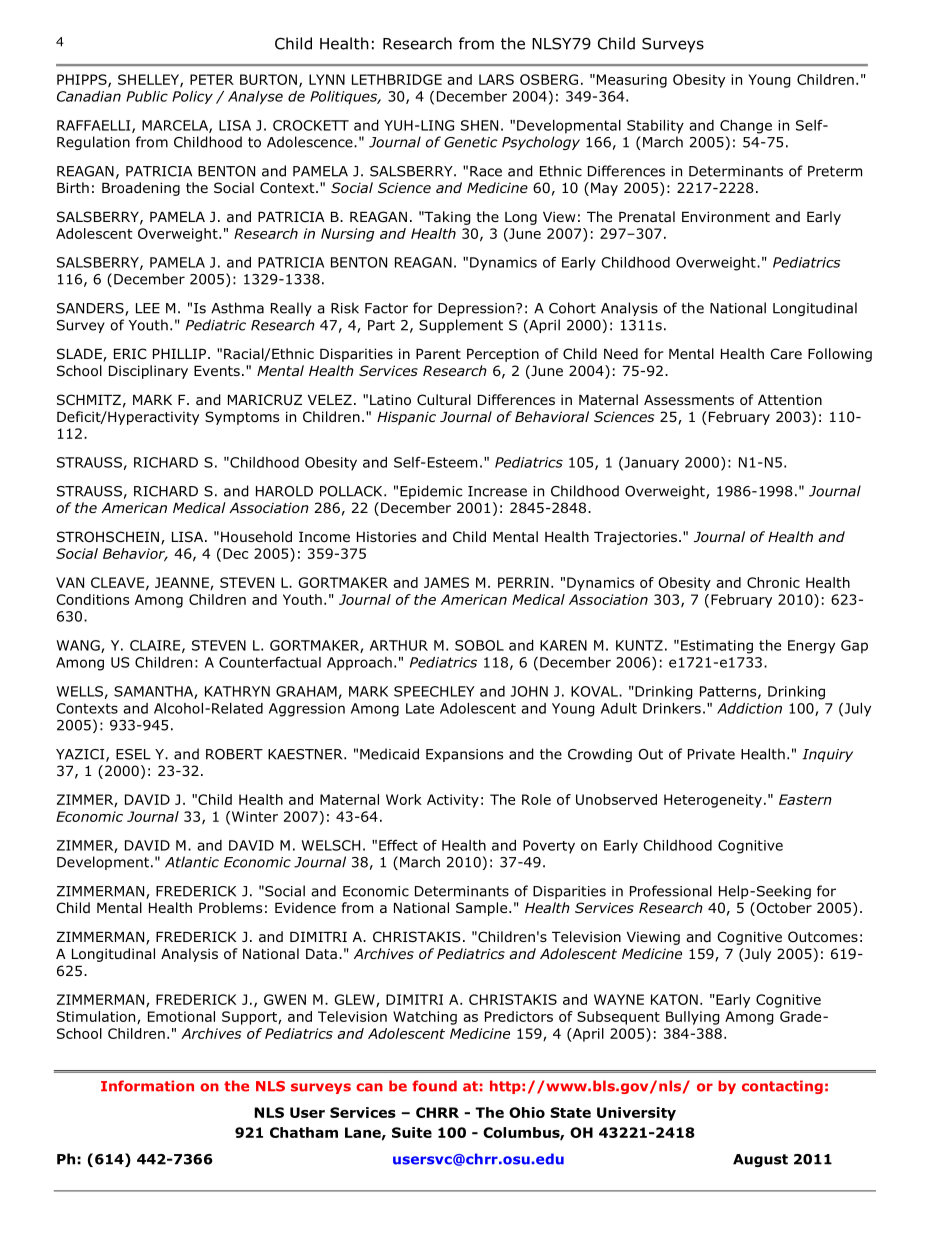 The image size is (952, 1233). I want to click on Information, so click(147, 1086).
